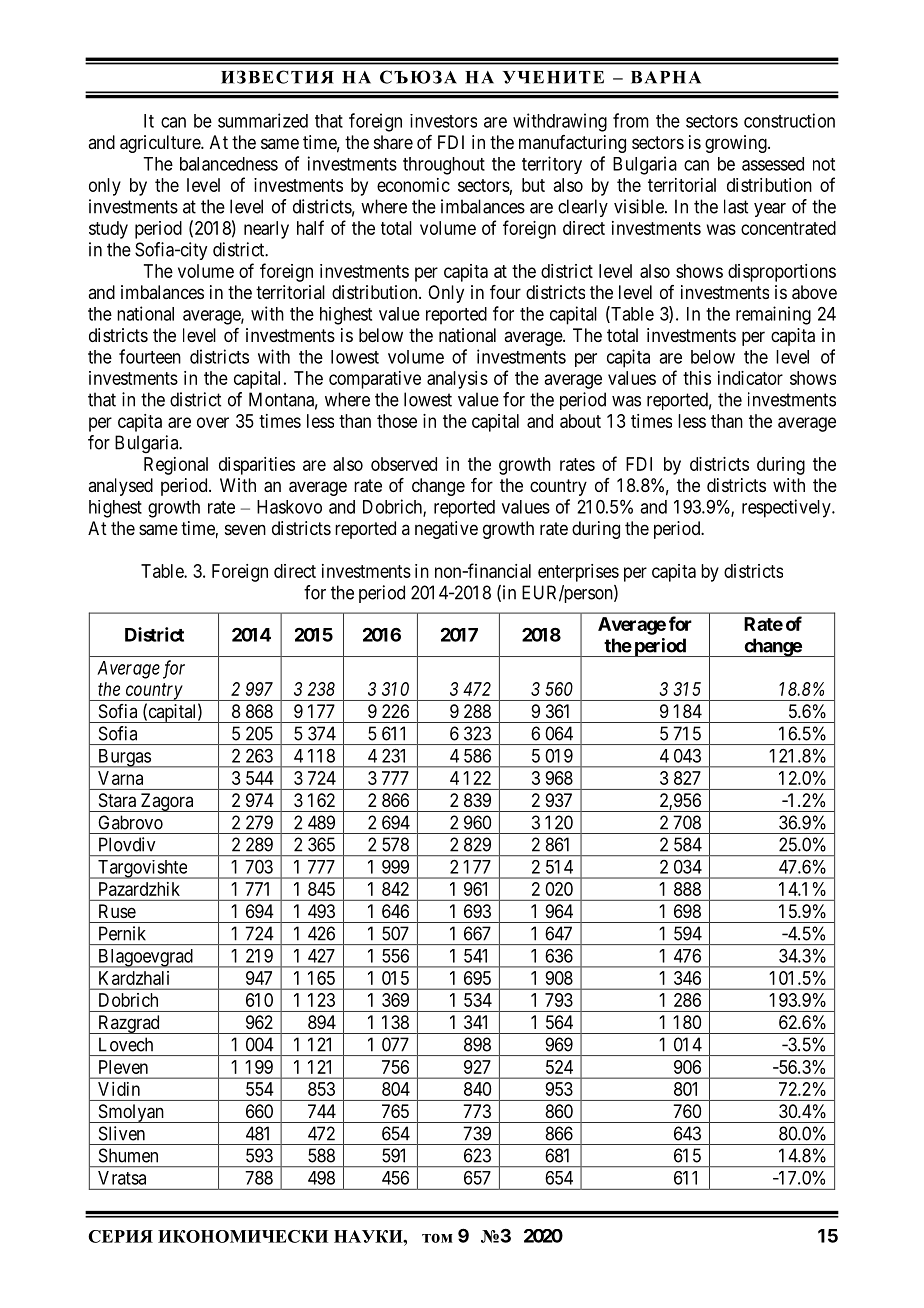 Image resolution: width=924 pixels, height=1308 pixels. What do you see at coordinates (446, 530) in the screenshot?
I see `negative` at bounding box center [446, 530].
